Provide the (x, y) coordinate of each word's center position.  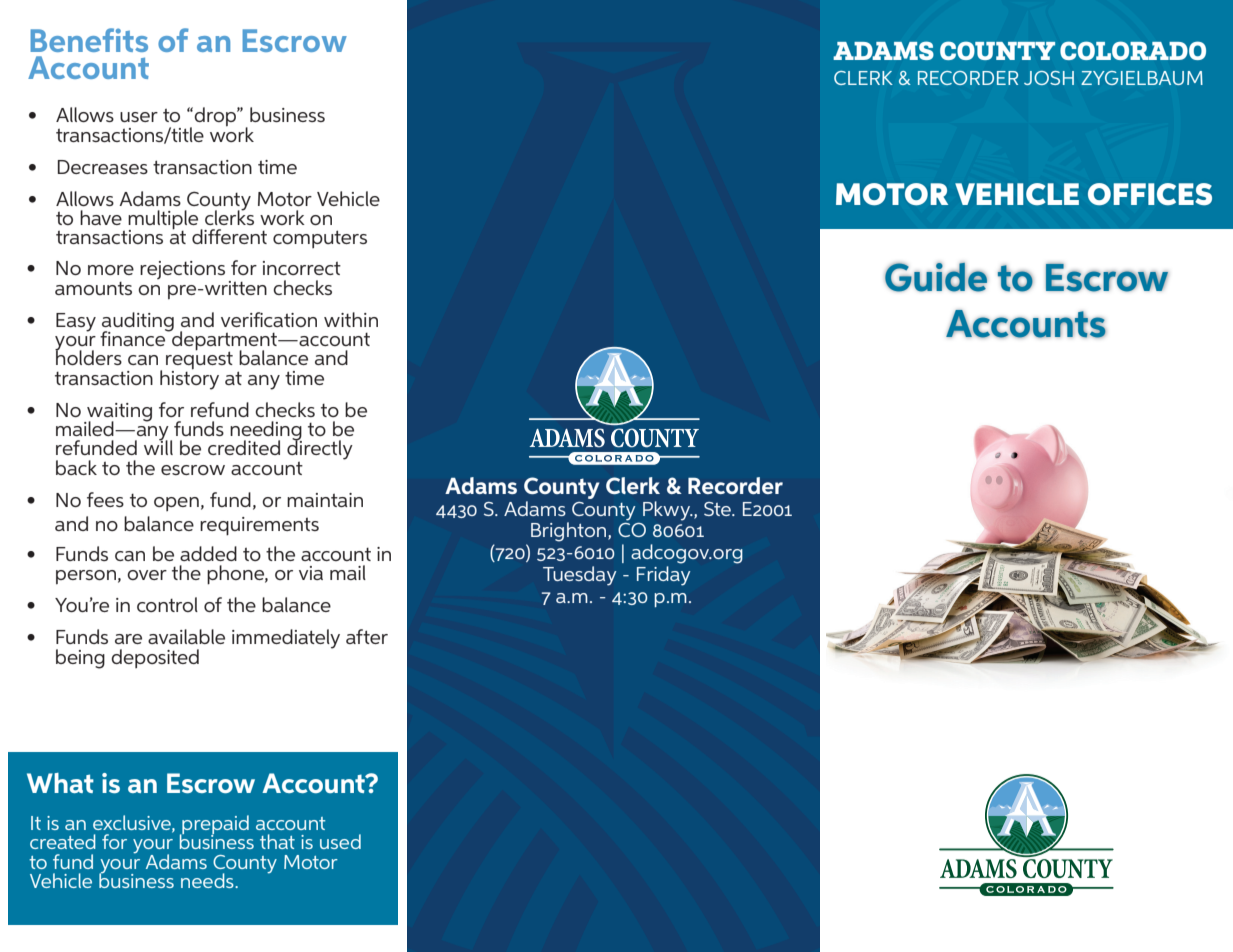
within (351, 319)
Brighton (570, 532)
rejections (182, 270)
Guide (936, 277)
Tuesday (580, 576)
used (340, 841)
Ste (718, 509)
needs (208, 880)
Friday (663, 576)
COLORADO (1133, 50)
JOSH (1049, 78)
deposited (155, 658)
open (176, 504)
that (277, 841)
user (139, 117)
